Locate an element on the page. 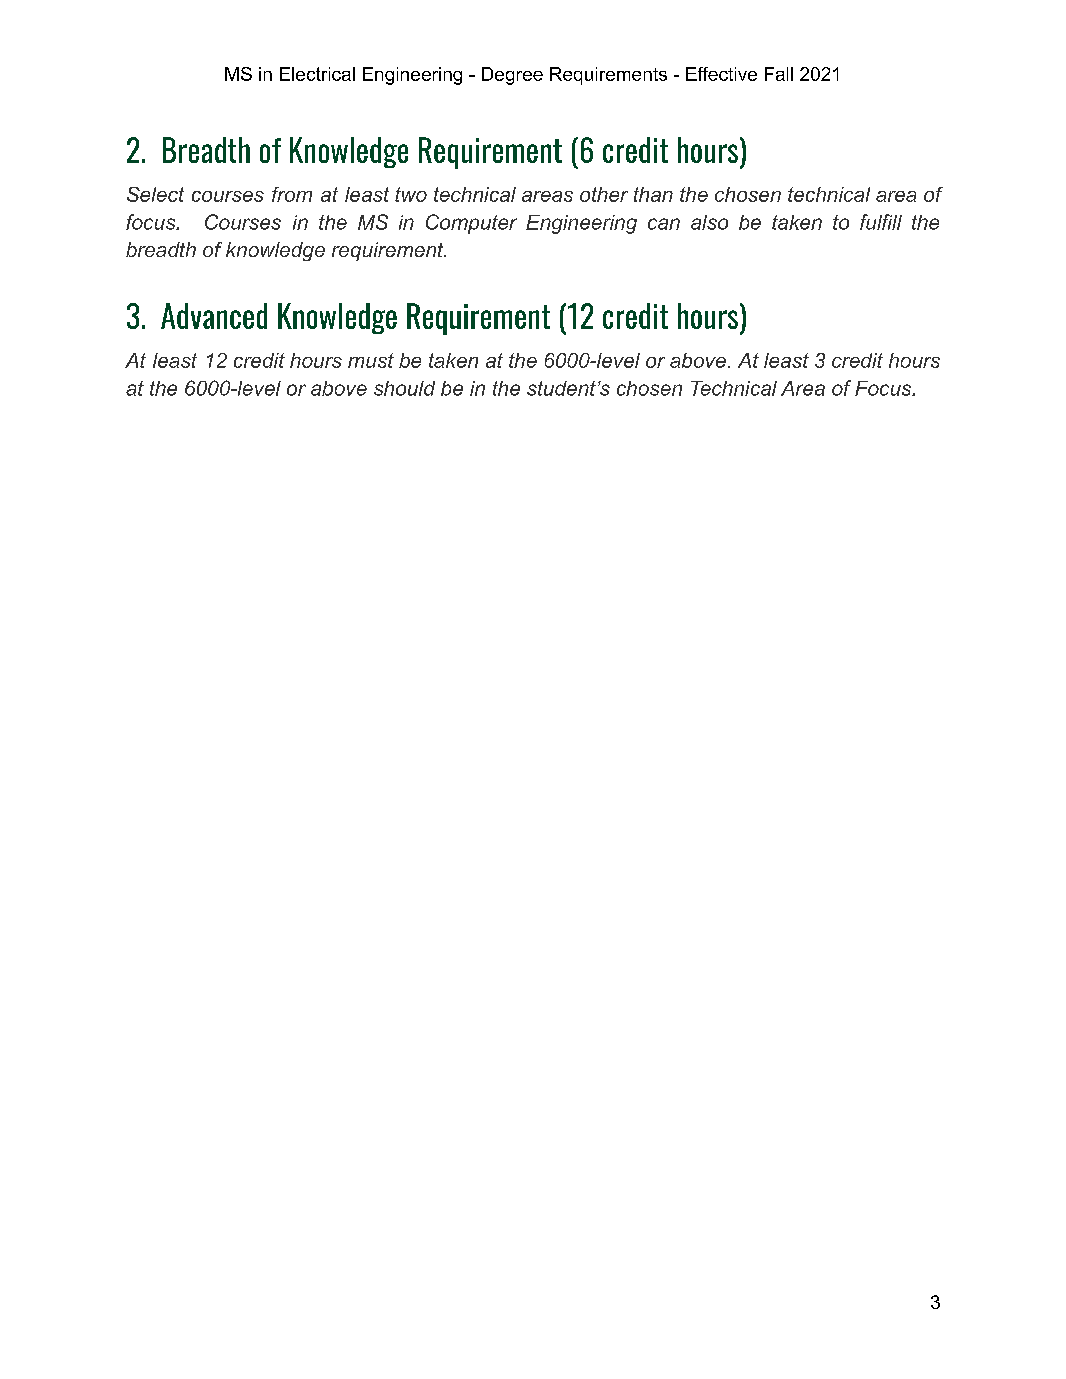 This page has height=1379, width=1066. fulfill is located at coordinates (881, 222).
